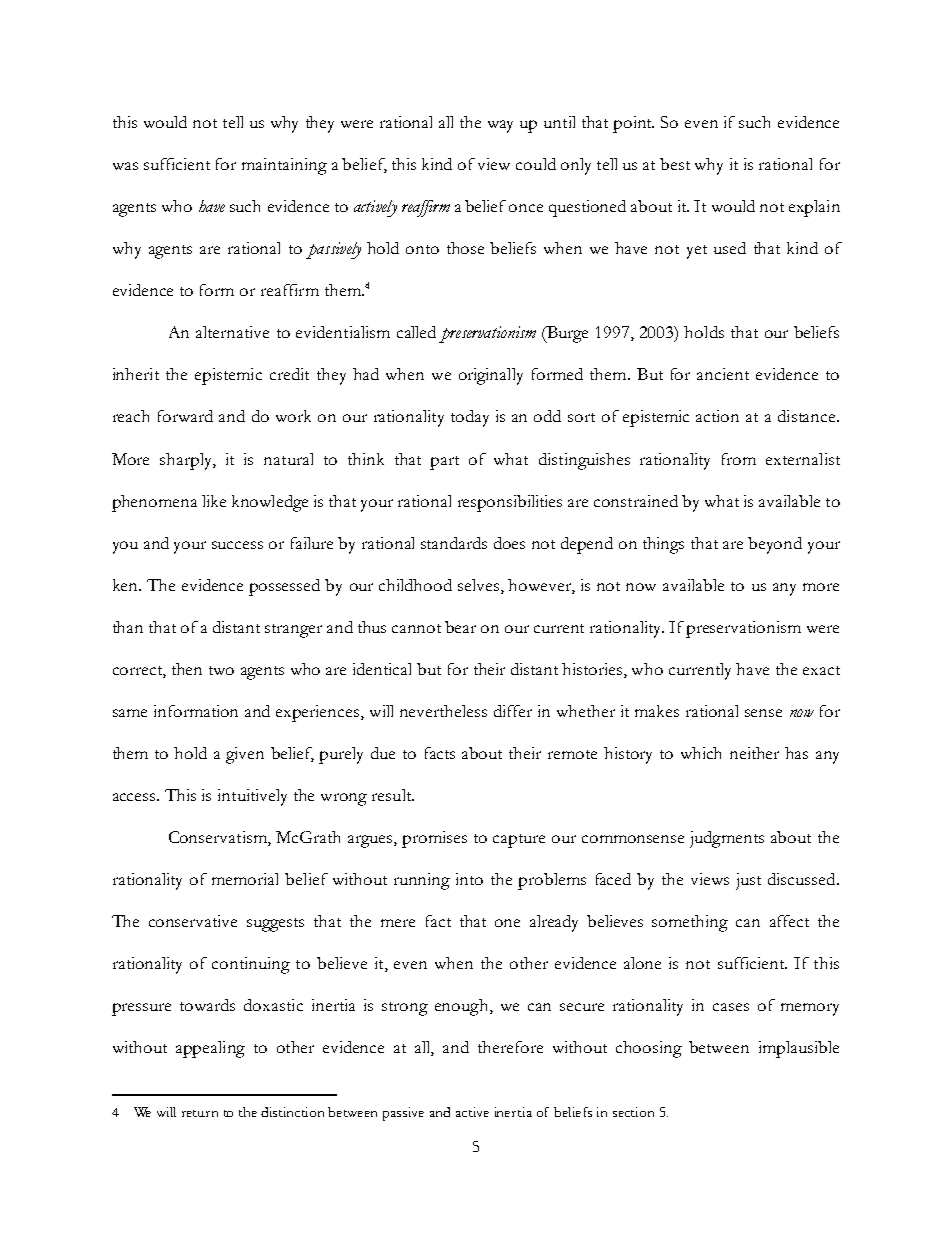 Image resolution: width=952 pixels, height=1233 pixels. What do you see at coordinates (675, 164) in the screenshot?
I see `best` at bounding box center [675, 164].
